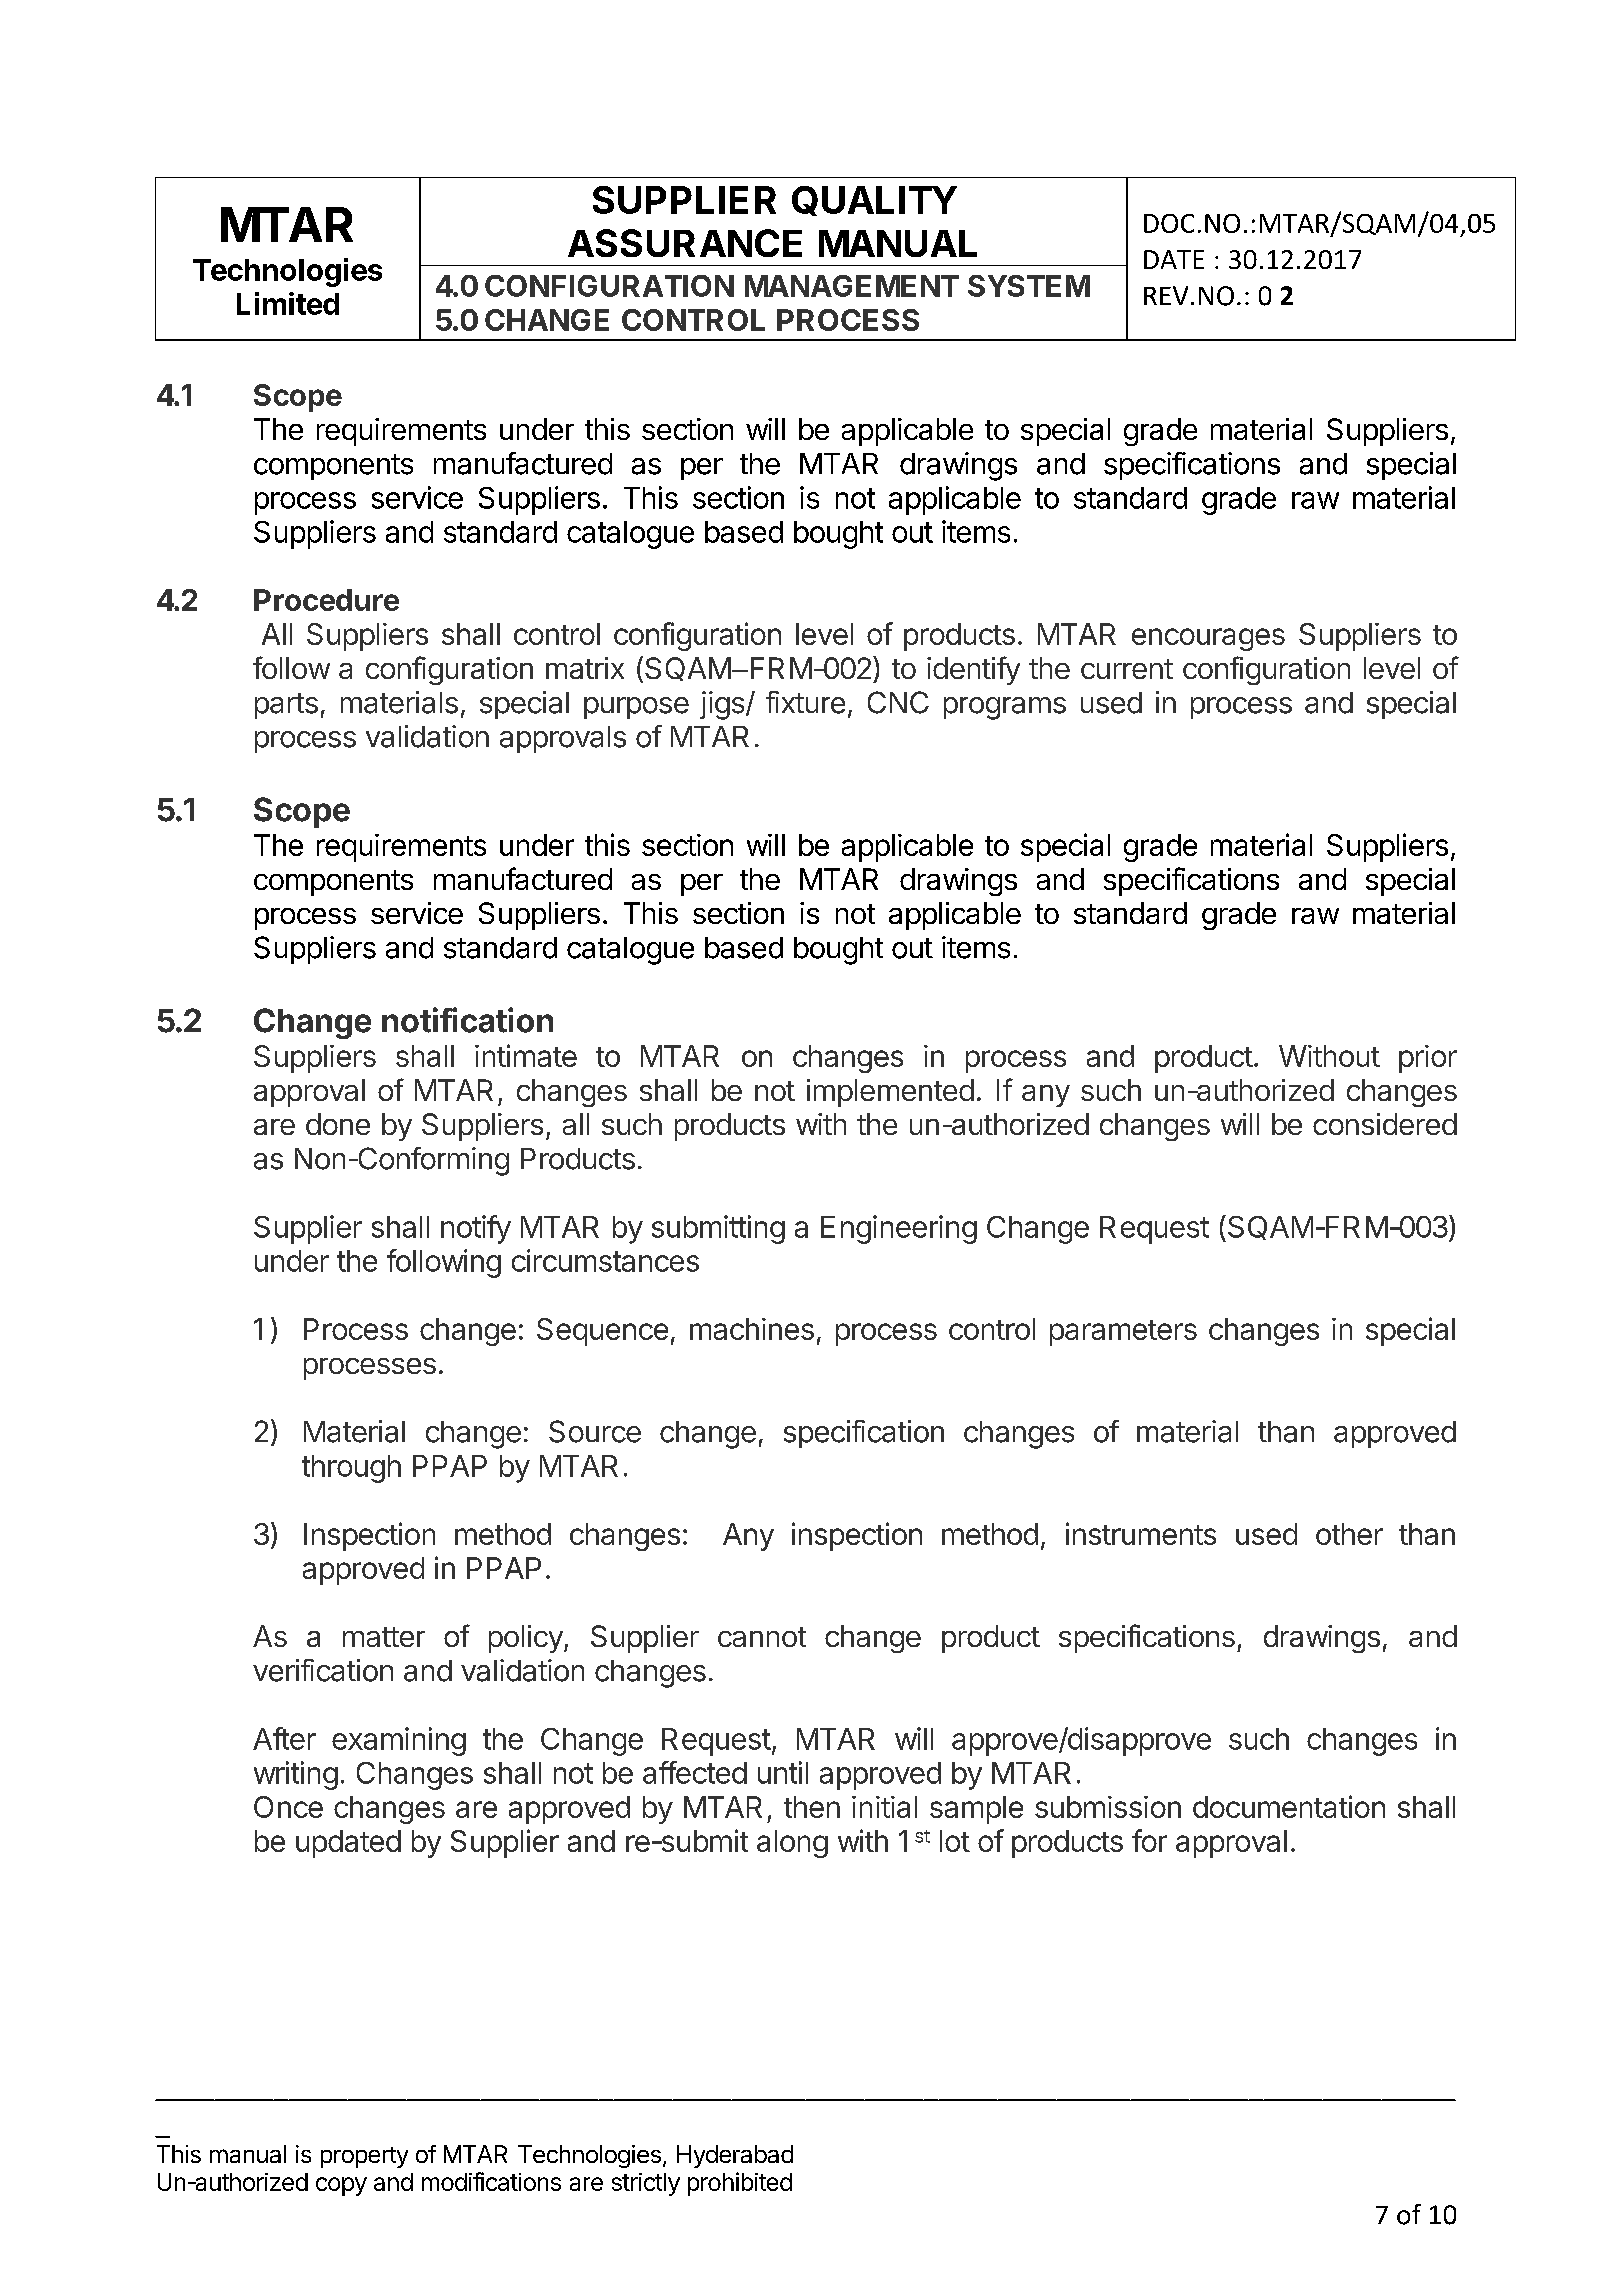 The height and width of the screenshot is (2271, 1607). Describe the element at coordinates (852, 286) in the screenshot. I see `MANAGEMENT` at that location.
